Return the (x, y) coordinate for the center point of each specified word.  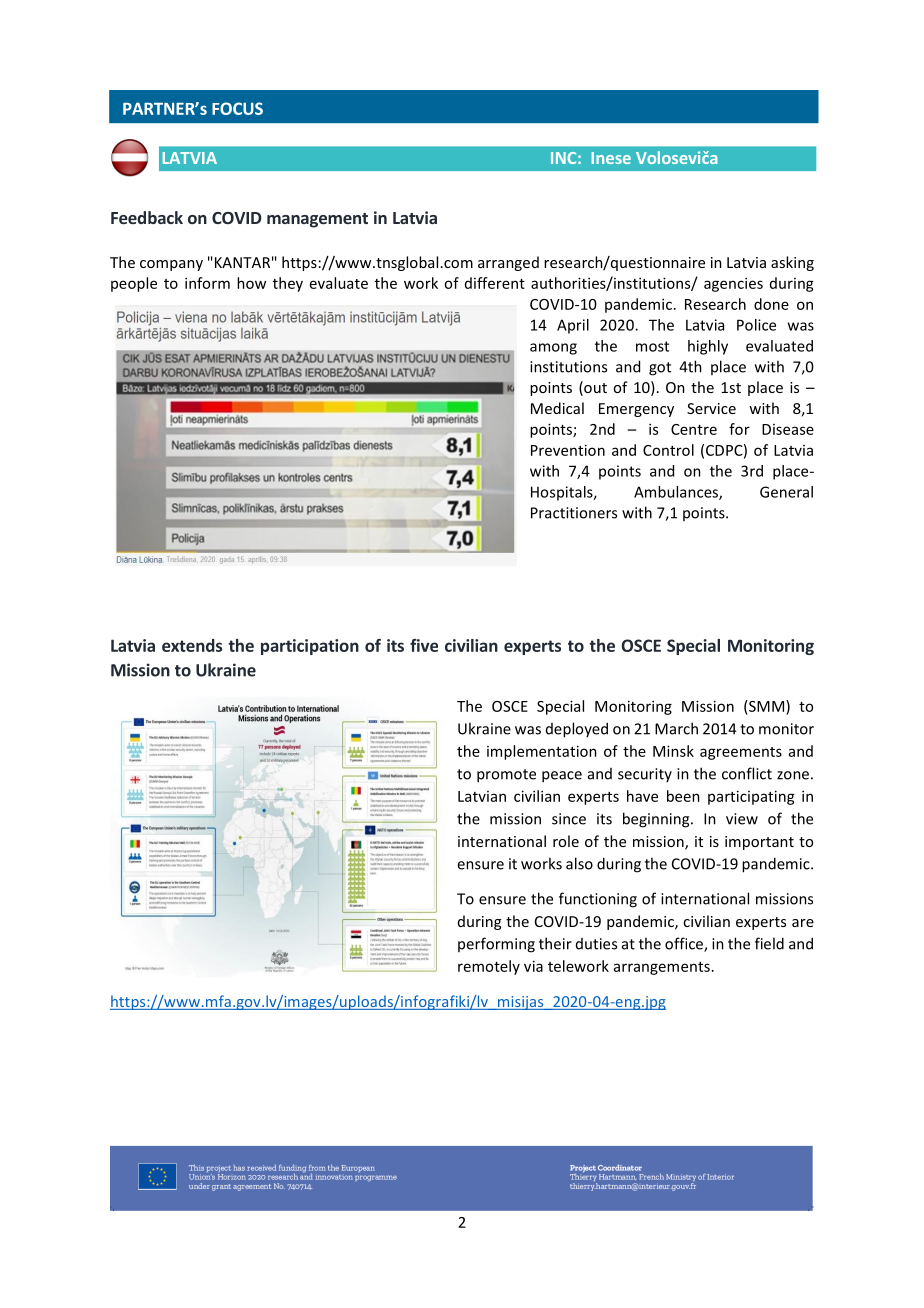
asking (792, 263)
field (769, 943)
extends (192, 645)
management (317, 220)
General (786, 492)
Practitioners (574, 513)
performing (496, 945)
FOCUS (237, 108)
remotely (489, 967)
